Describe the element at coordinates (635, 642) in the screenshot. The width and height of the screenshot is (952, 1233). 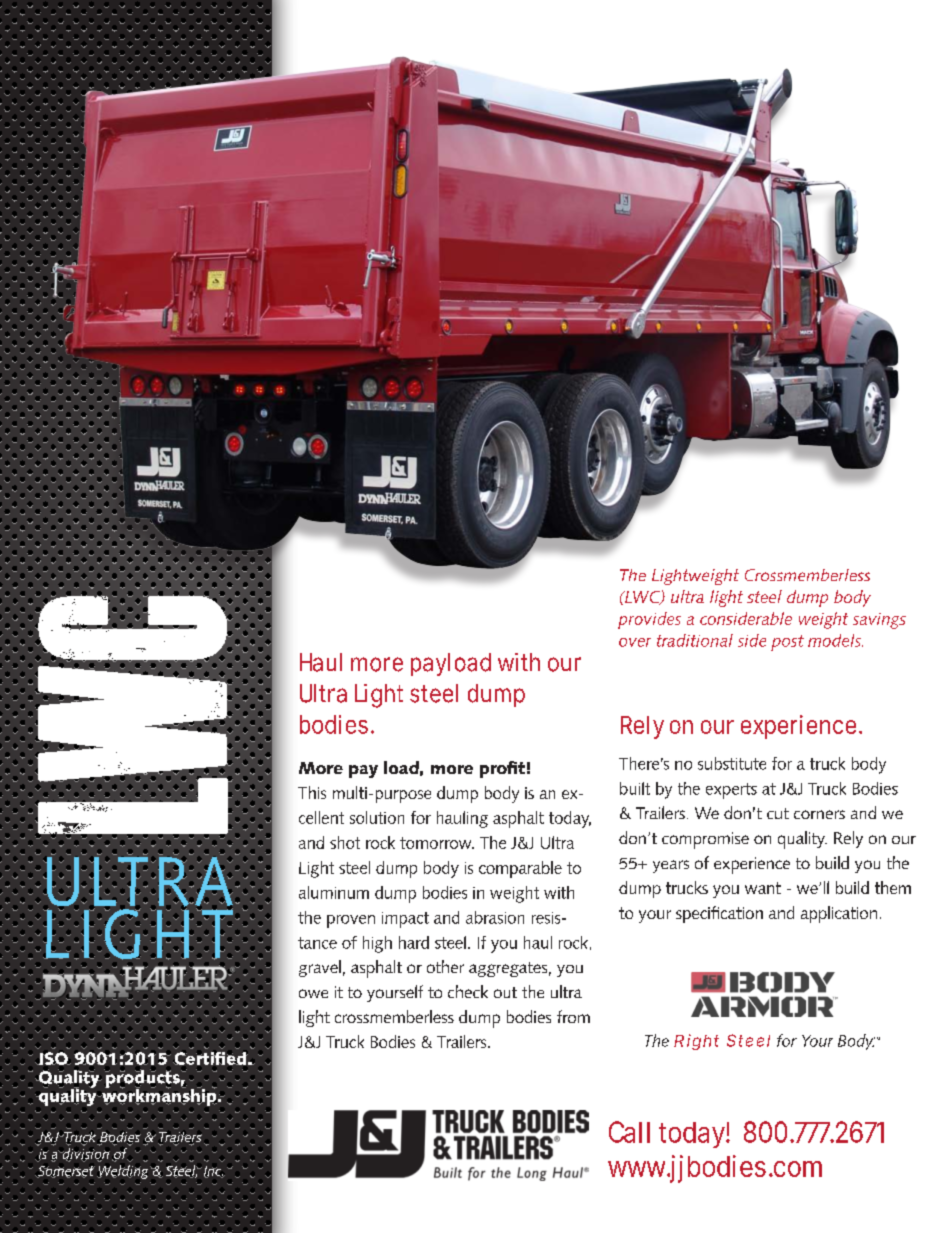
I see `over` at that location.
